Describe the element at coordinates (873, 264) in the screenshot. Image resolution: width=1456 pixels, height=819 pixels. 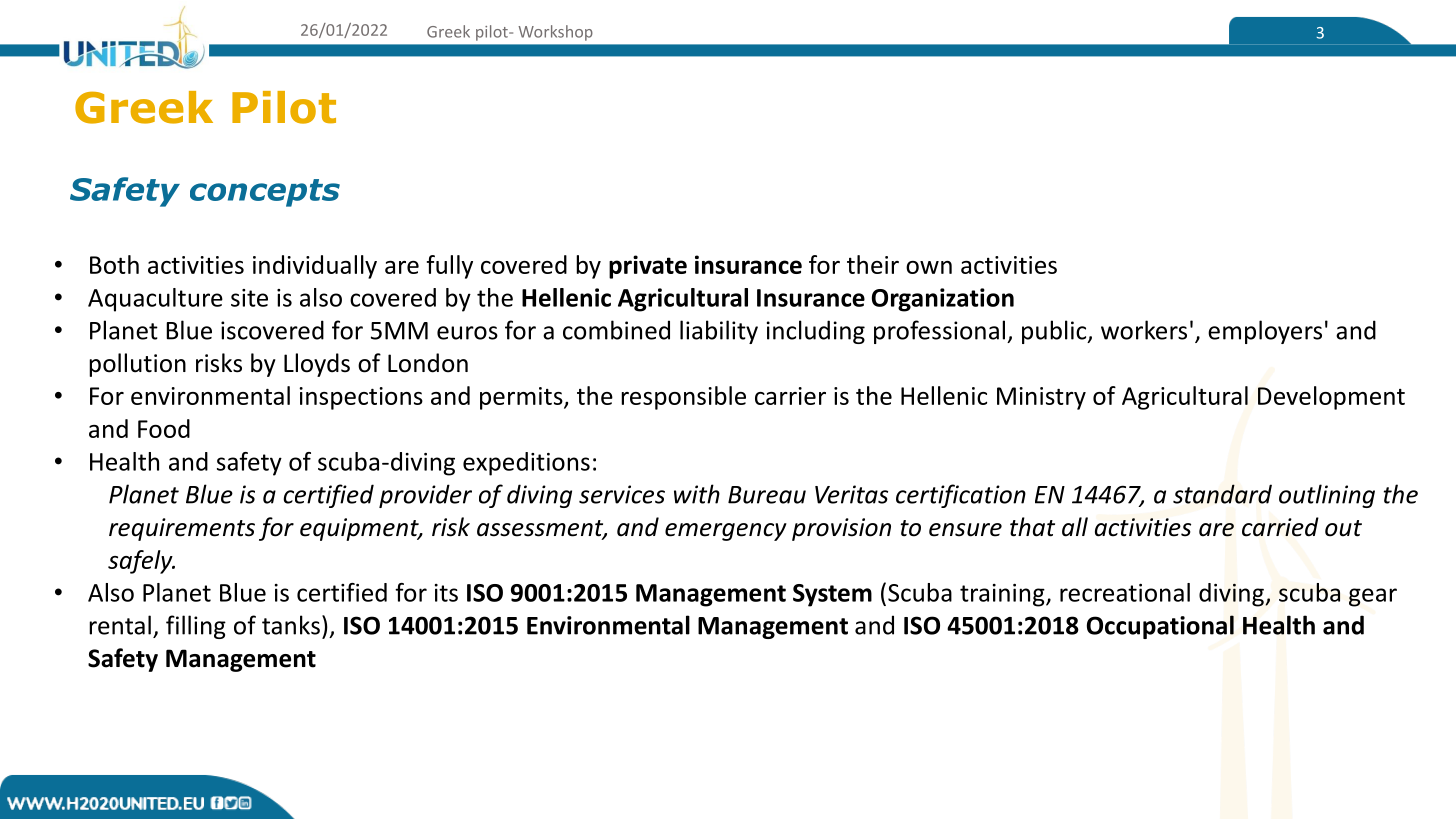
I see `their` at that location.
